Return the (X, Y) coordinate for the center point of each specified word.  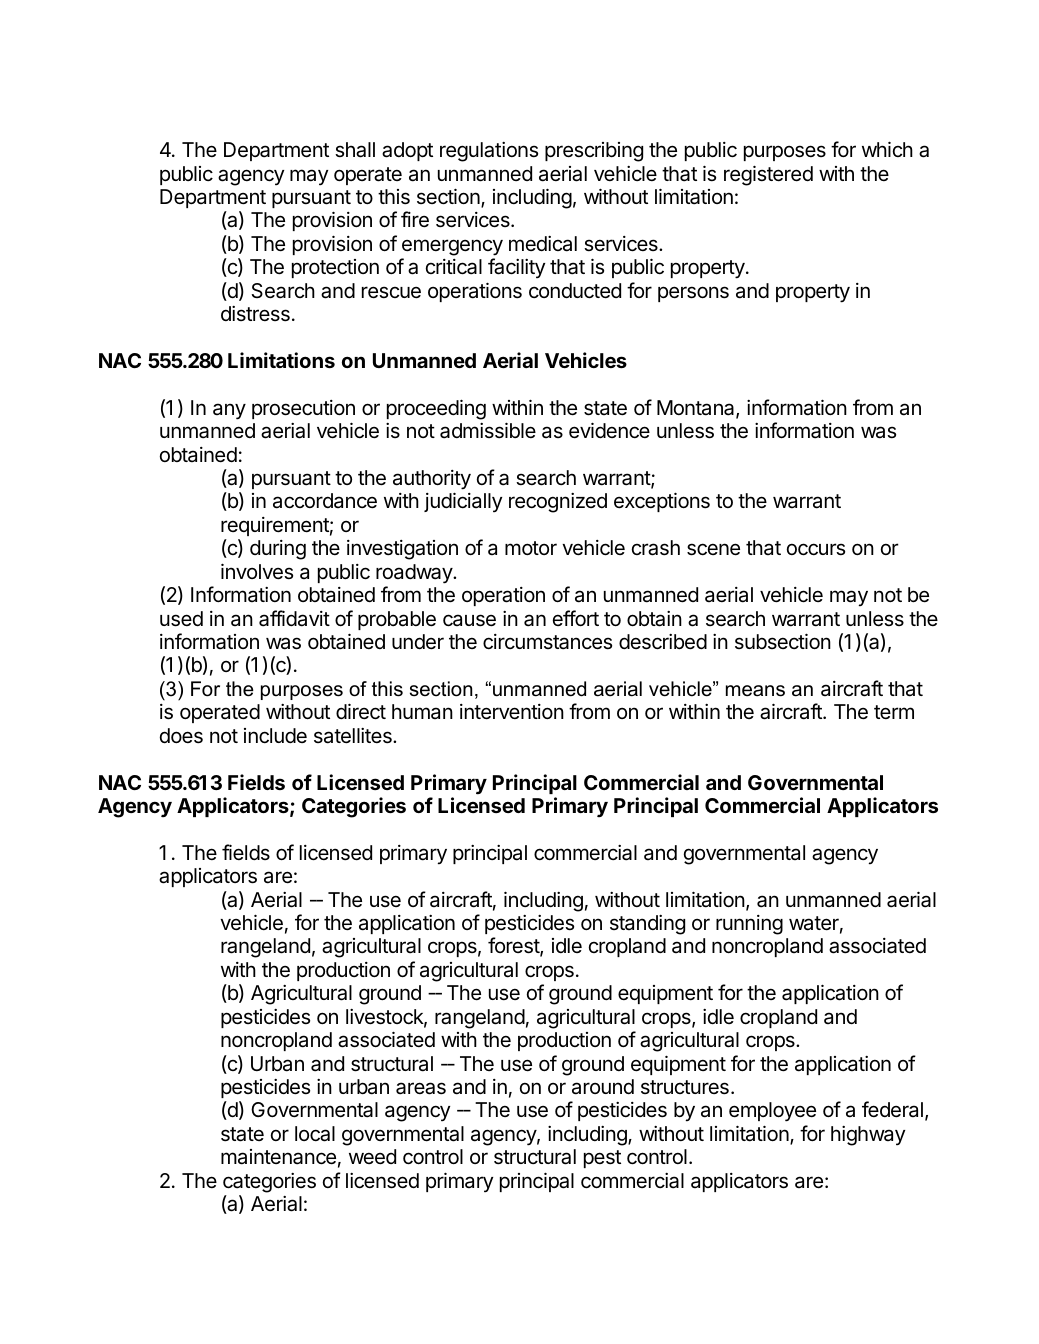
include (275, 735)
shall (355, 150)
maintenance (278, 1157)
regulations (489, 152)
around (603, 1087)
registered (768, 175)
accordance (325, 501)
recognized (558, 503)
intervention (512, 712)
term (894, 712)
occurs (816, 549)
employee (772, 1112)
